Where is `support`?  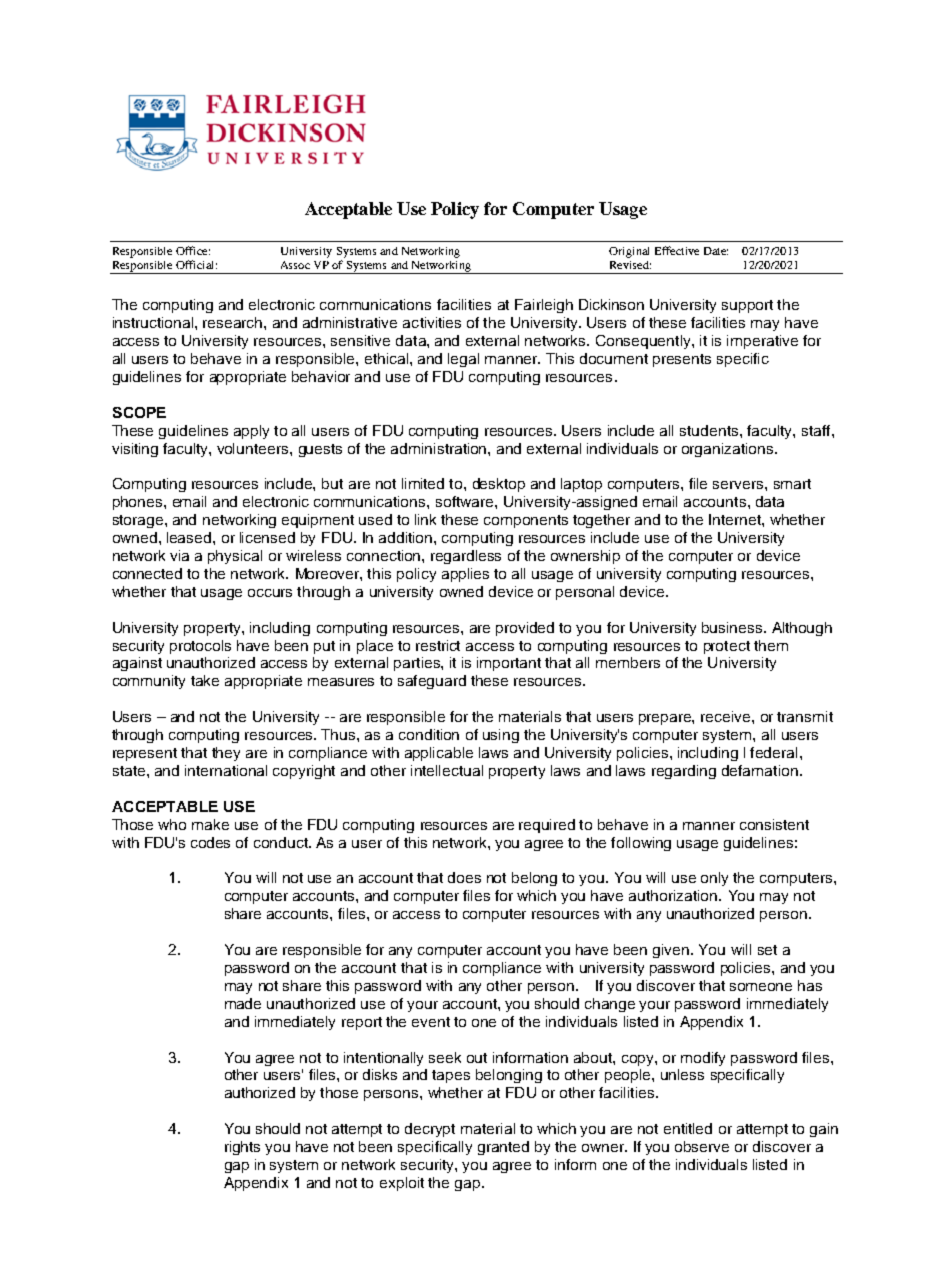
support is located at coordinates (747, 306).
